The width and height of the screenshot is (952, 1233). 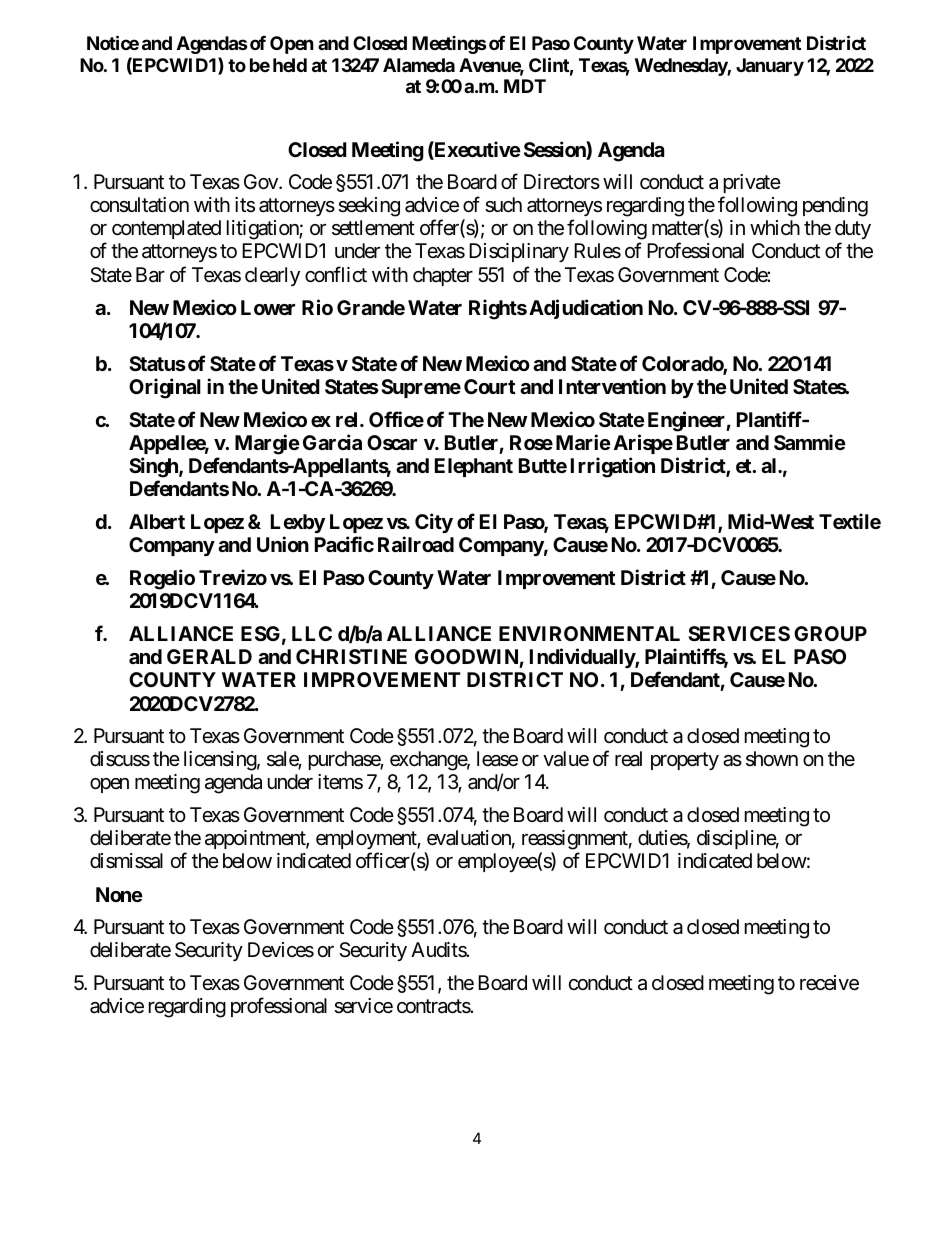 I want to click on January, so click(x=770, y=67).
